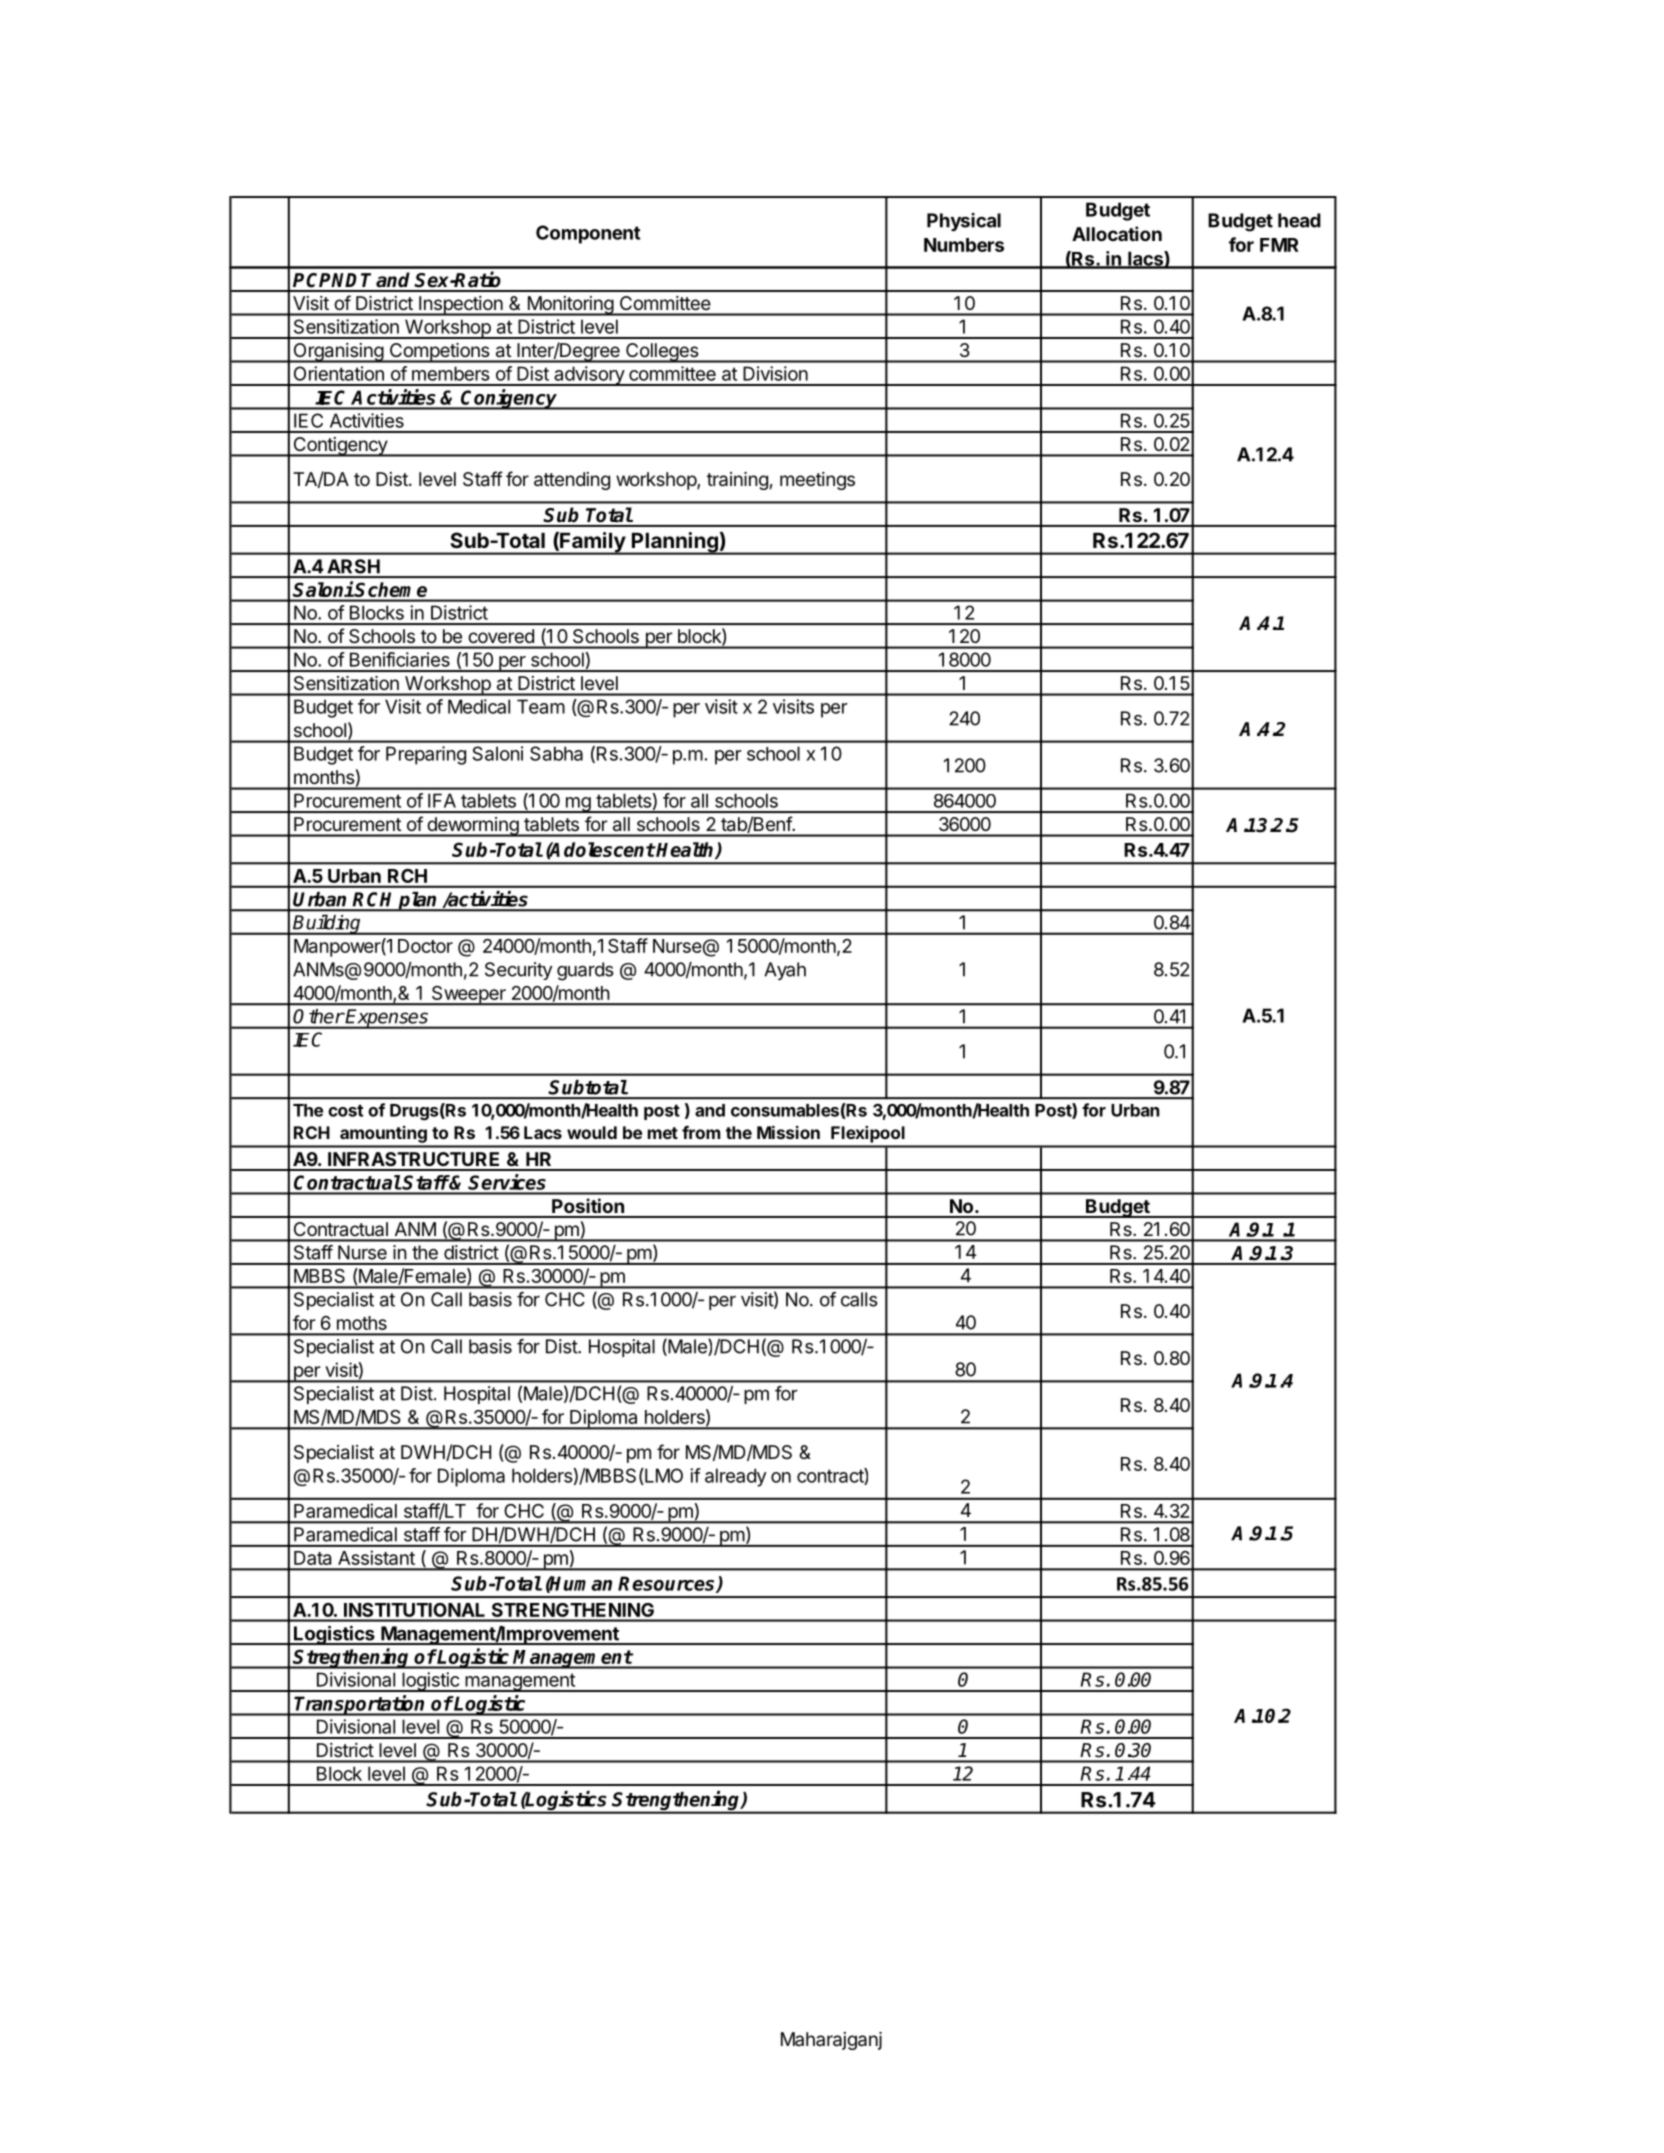  What do you see at coordinates (360, 1705) in the screenshot?
I see `Transportation` at bounding box center [360, 1705].
